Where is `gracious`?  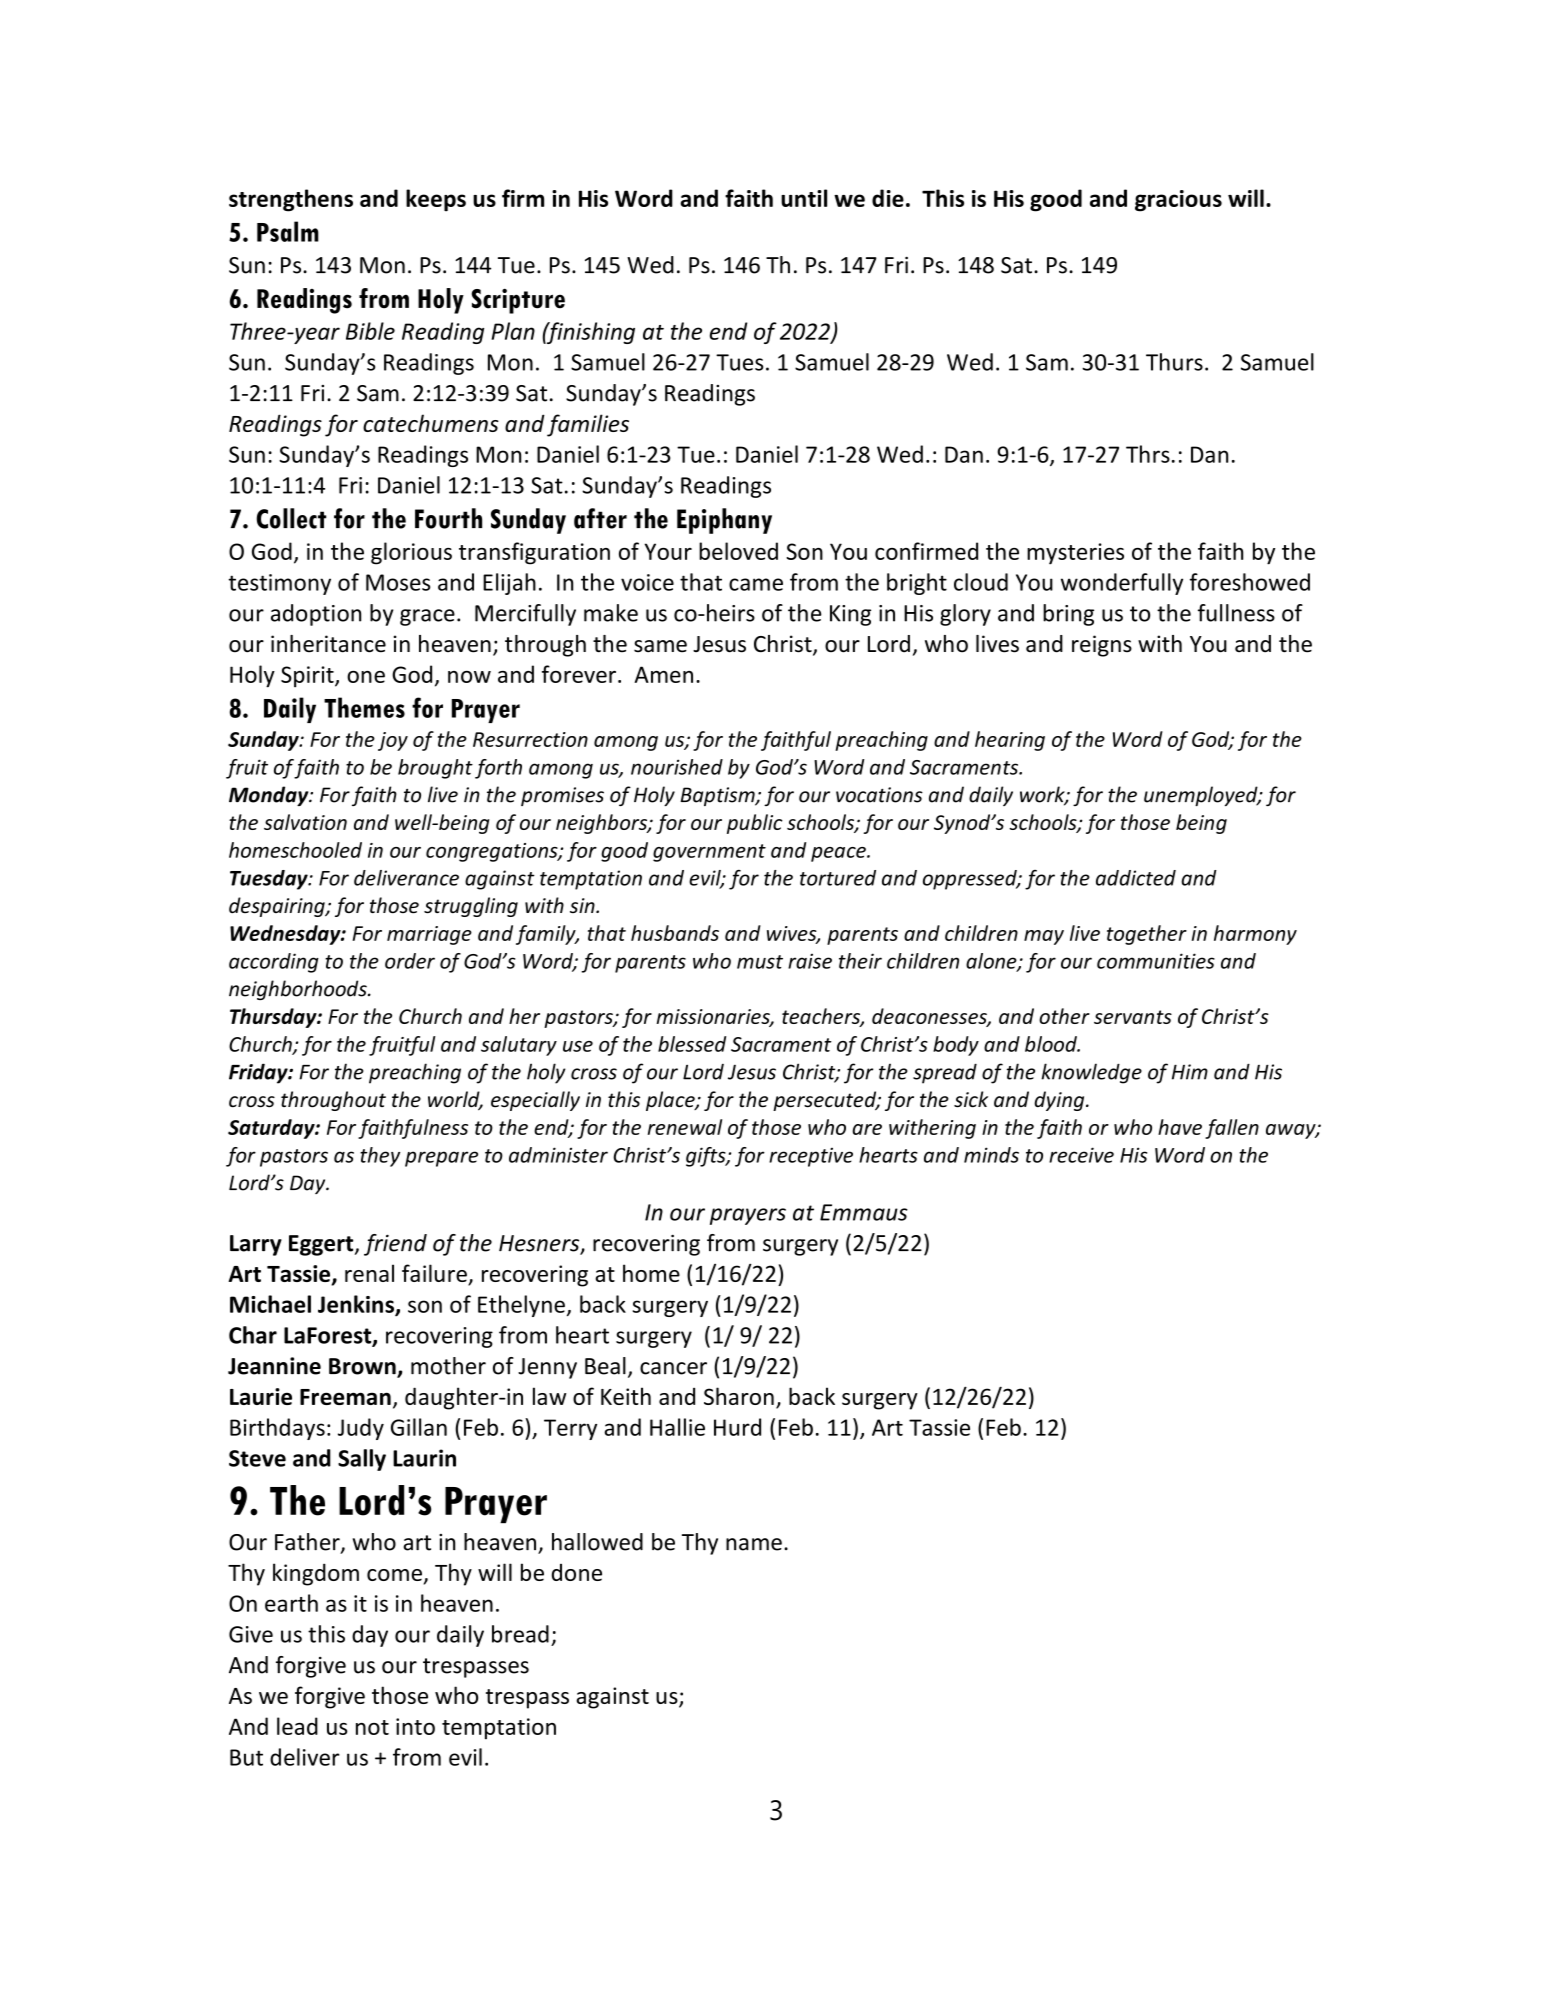
gracious is located at coordinates (1178, 201).
